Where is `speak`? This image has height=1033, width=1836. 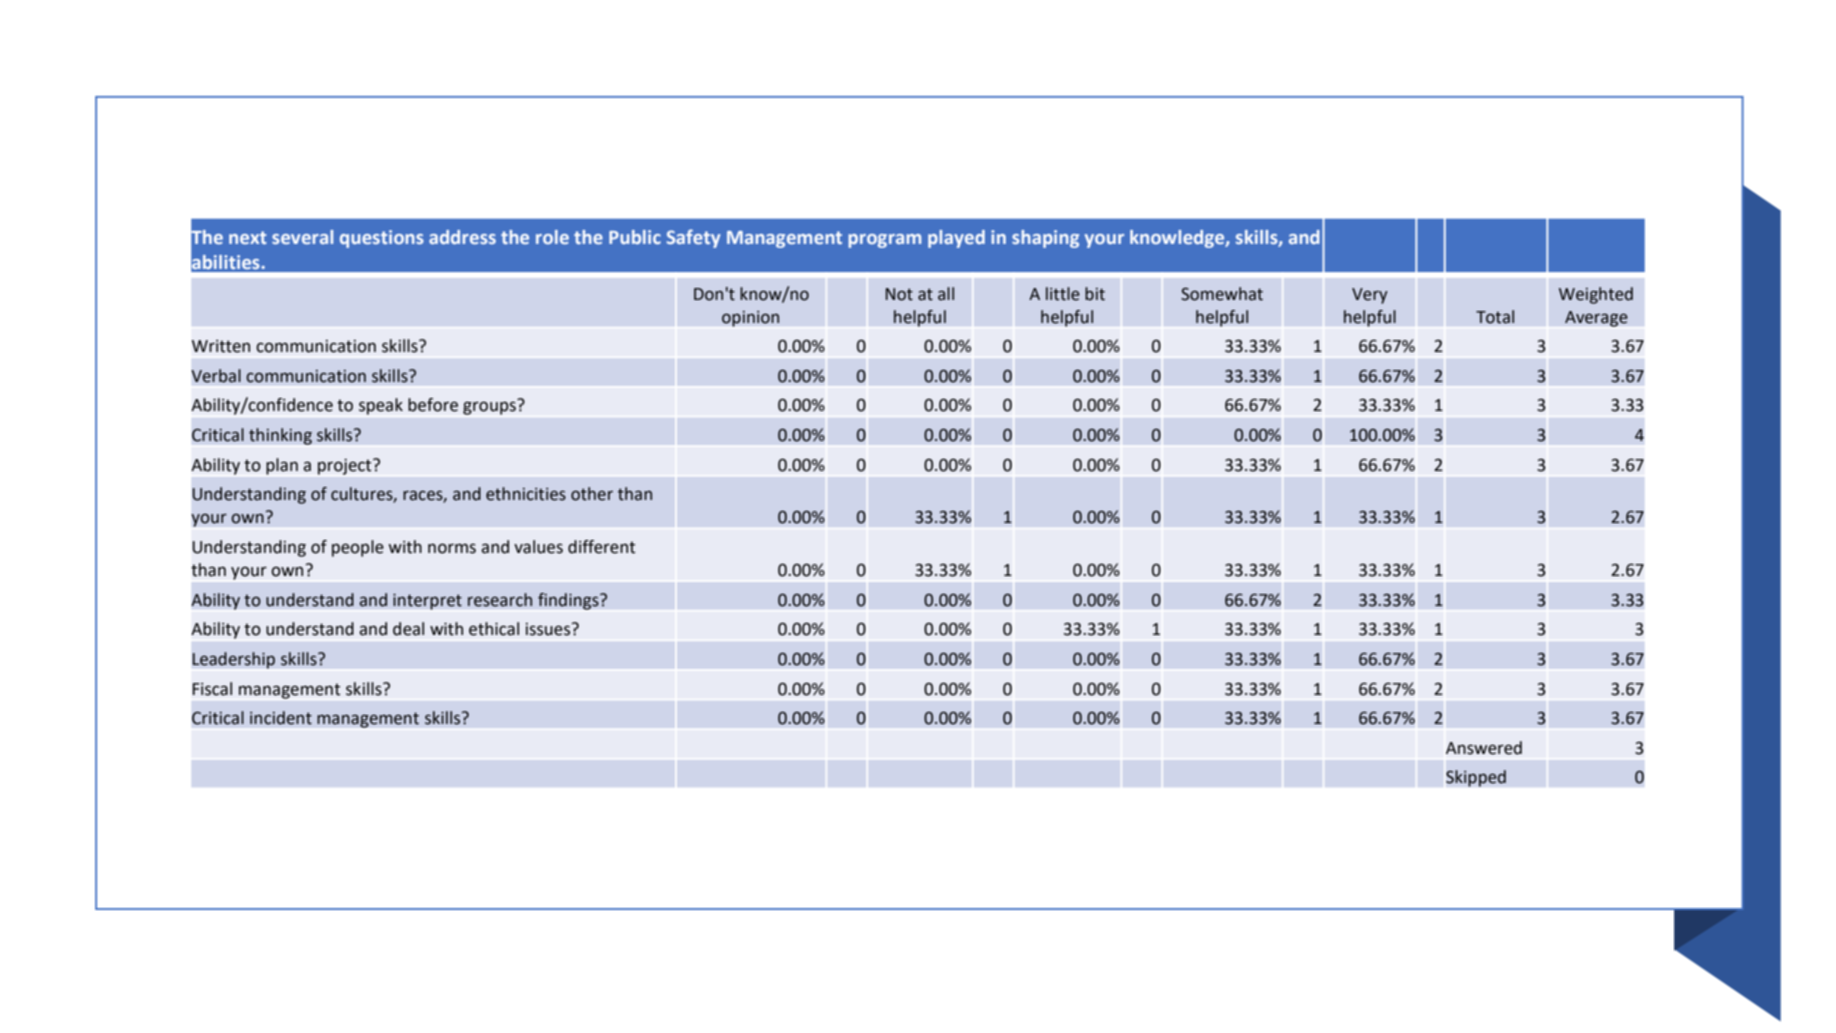 speak is located at coordinates (381, 406).
